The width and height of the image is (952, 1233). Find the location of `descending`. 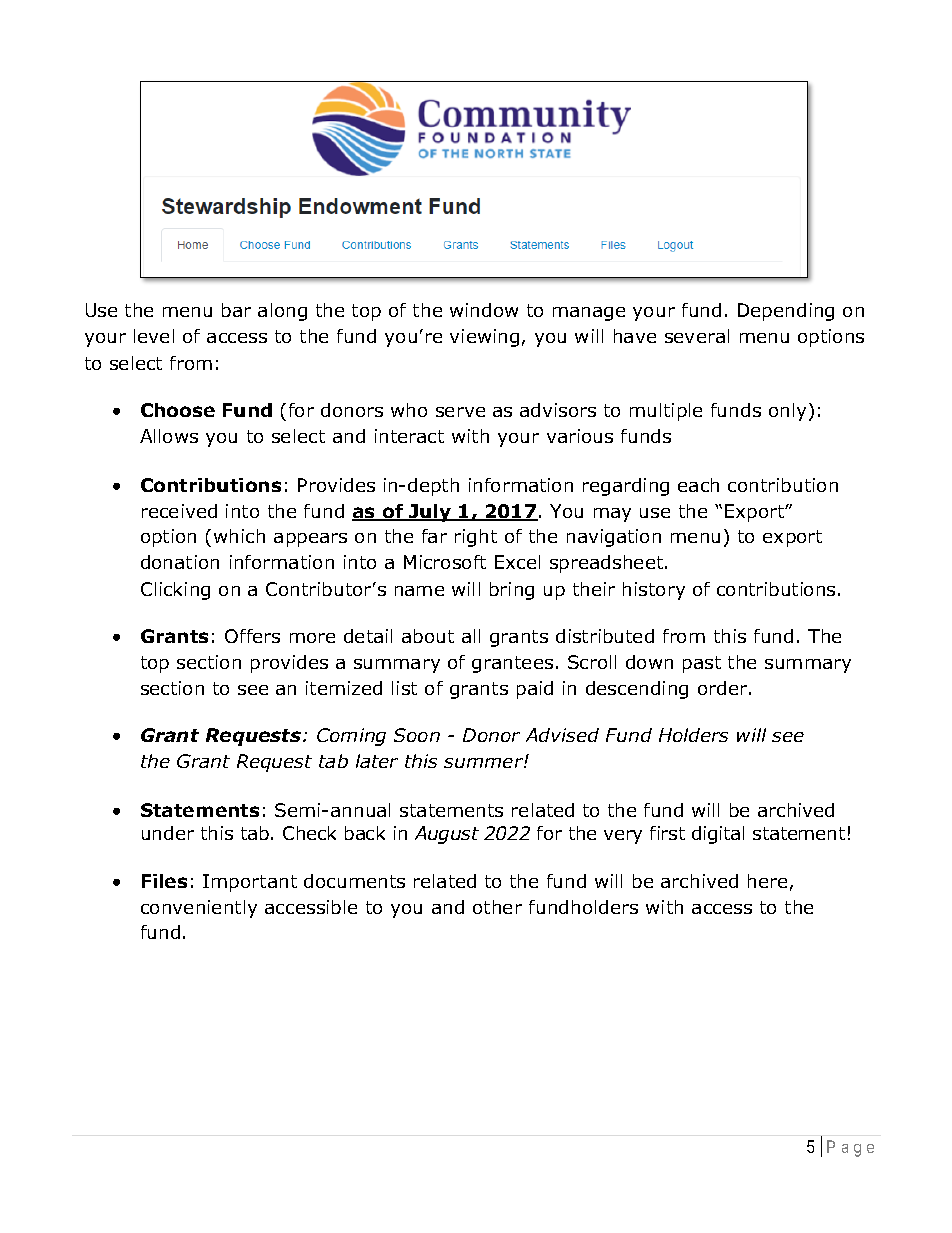

descending is located at coordinates (637, 690).
